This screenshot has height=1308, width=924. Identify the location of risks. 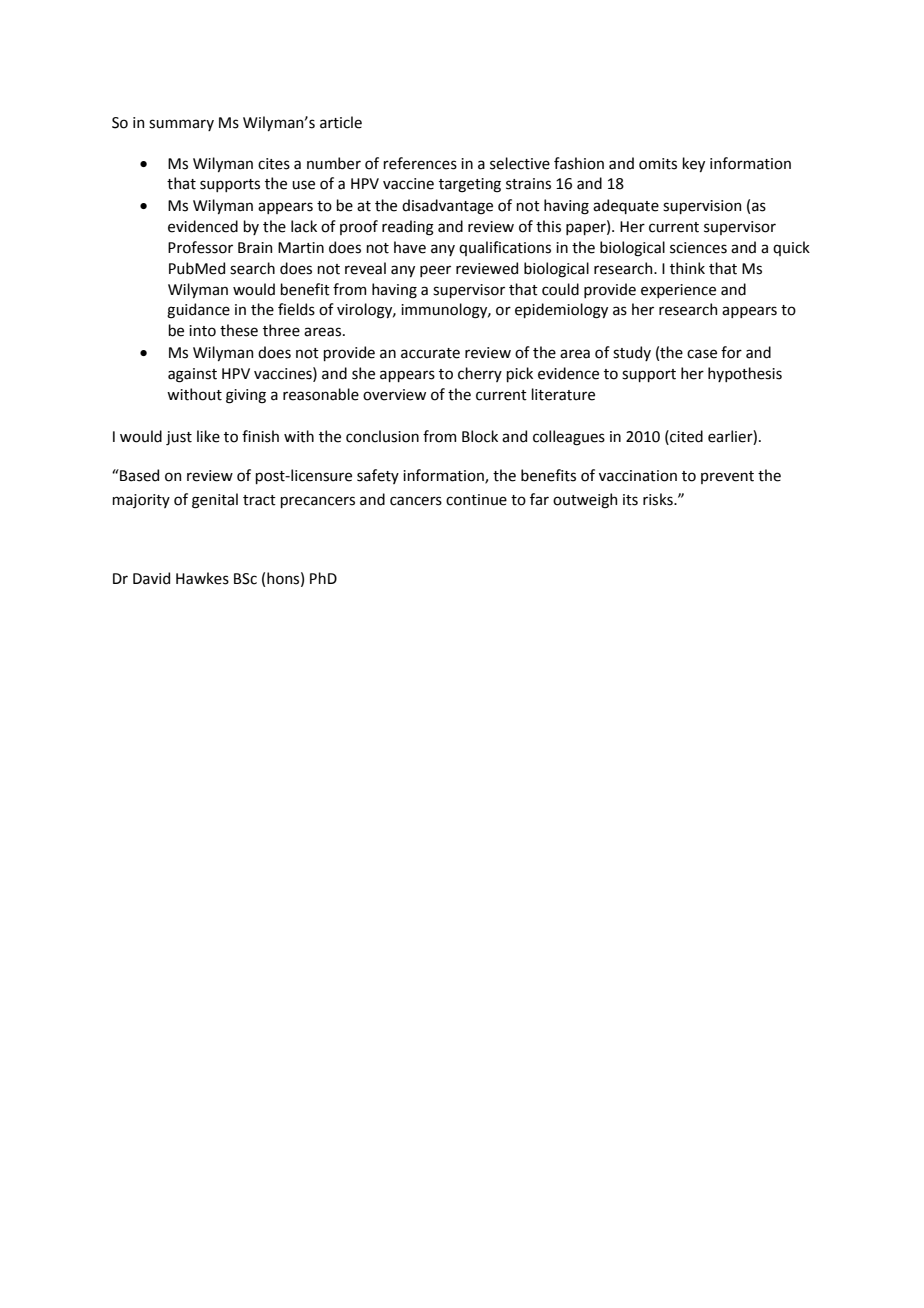
(659, 499).
